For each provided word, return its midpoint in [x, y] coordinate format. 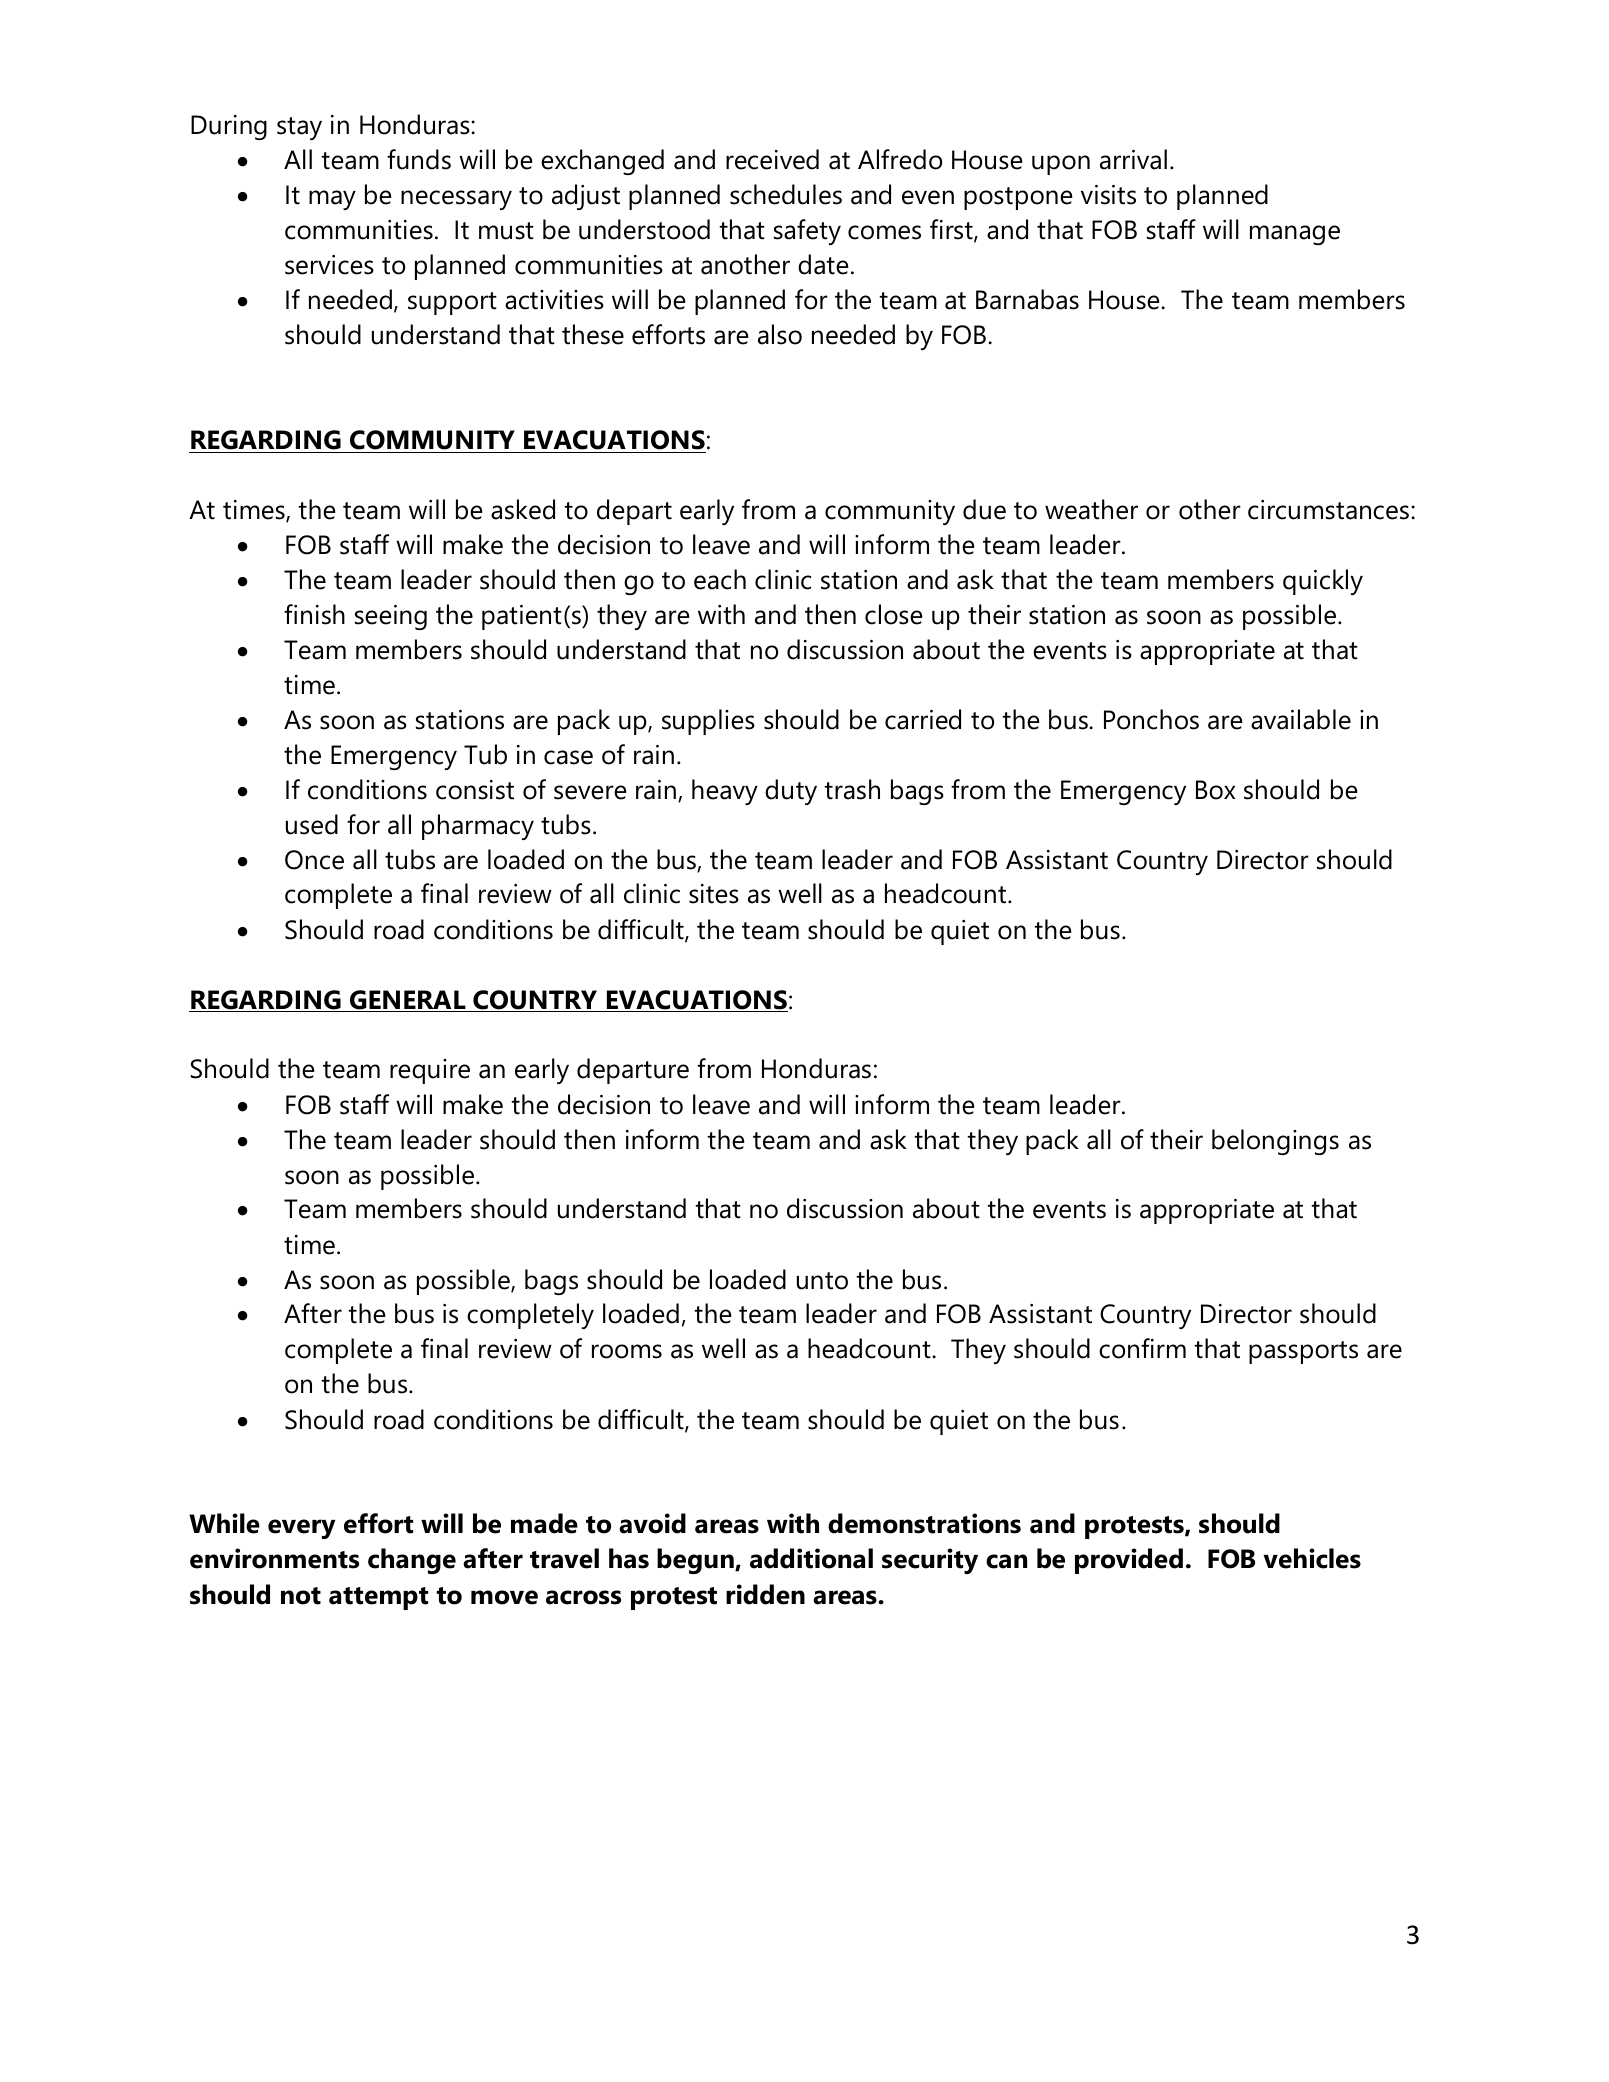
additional [811, 1558]
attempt [378, 1598]
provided [1129, 1561]
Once [314, 860]
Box [1215, 790]
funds [419, 159]
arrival [1133, 159]
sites [714, 894]
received [772, 159]
